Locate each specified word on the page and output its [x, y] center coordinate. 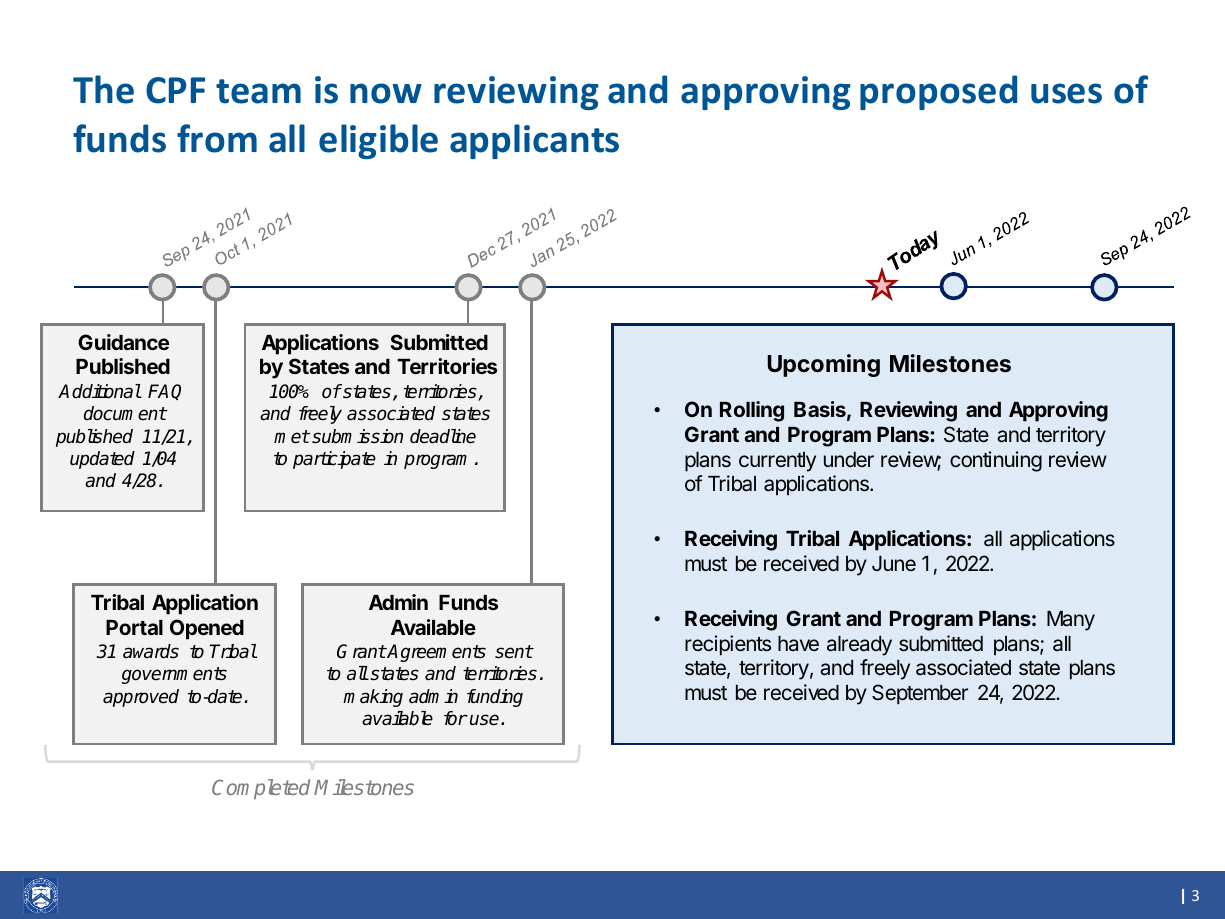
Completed [261, 789]
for [455, 718]
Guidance [123, 342]
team [258, 91]
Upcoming [823, 365]
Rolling [752, 411]
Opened [207, 629]
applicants [534, 141]
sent [514, 652]
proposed [938, 92]
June [894, 563]
